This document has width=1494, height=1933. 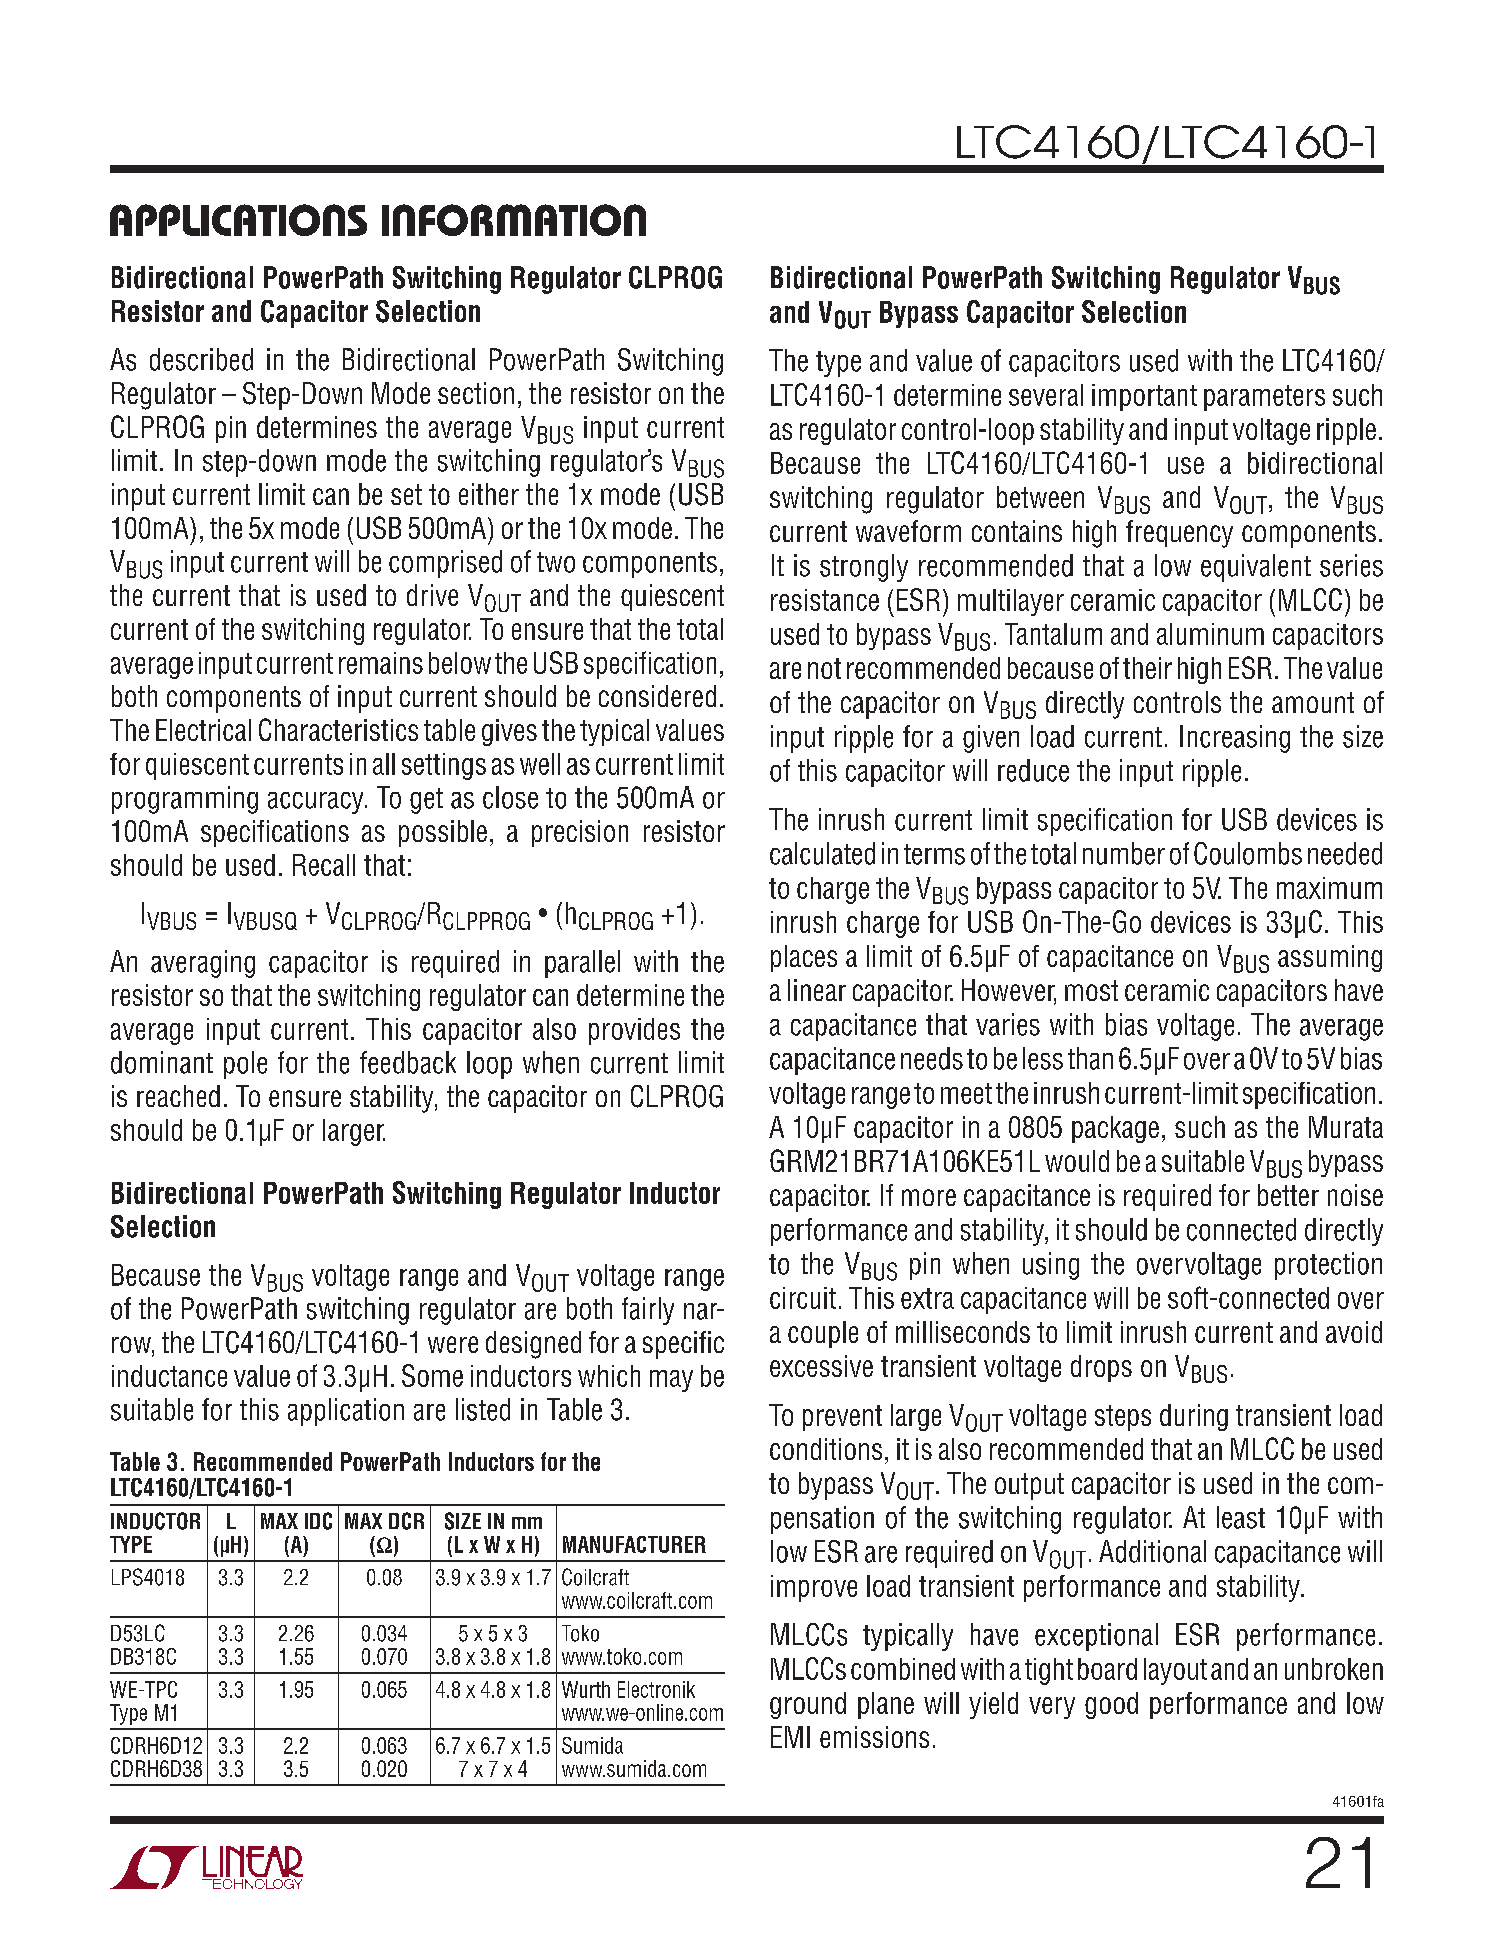 I want to click on parameters, so click(x=1264, y=398).
